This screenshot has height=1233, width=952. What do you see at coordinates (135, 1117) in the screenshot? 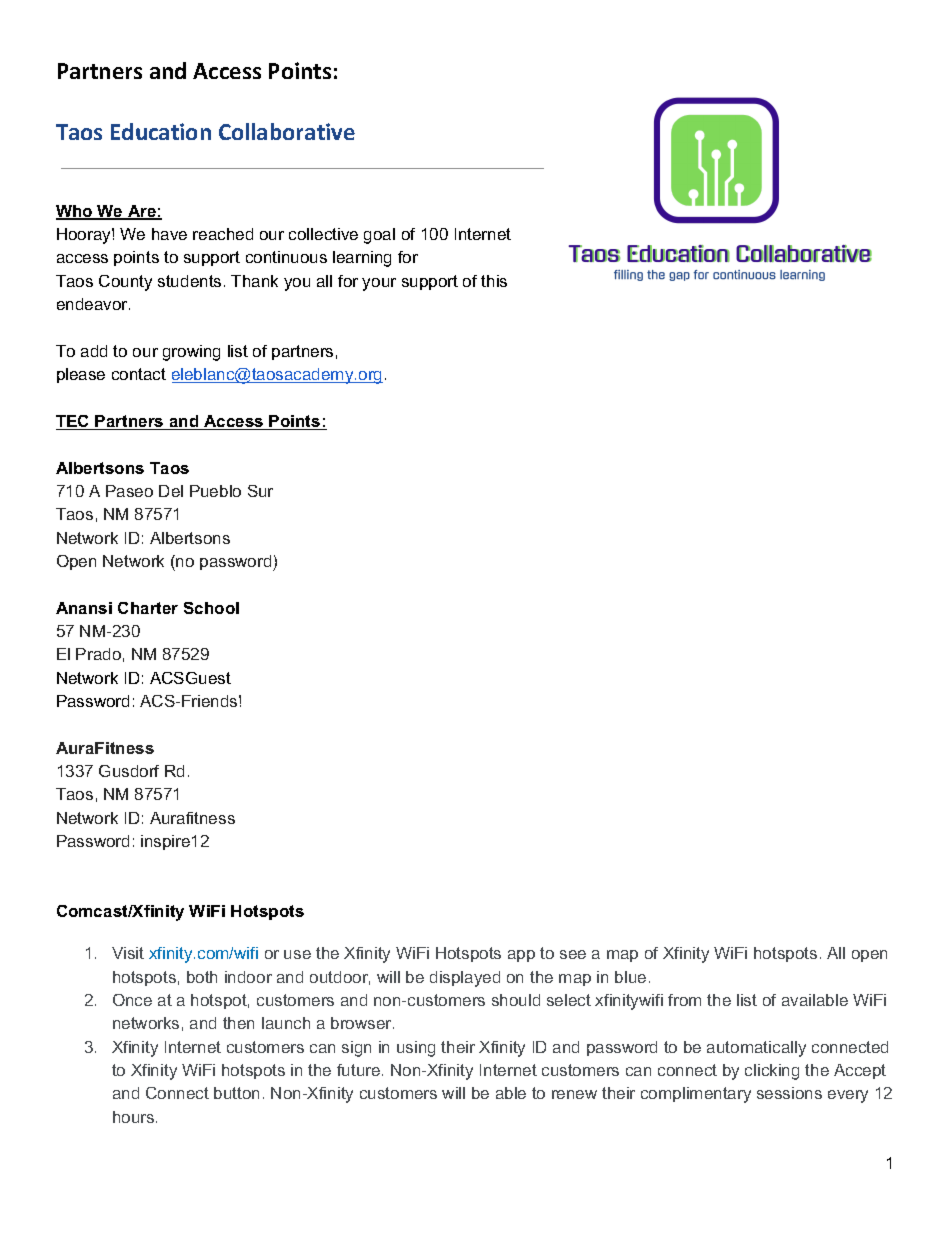
I see `hours` at bounding box center [135, 1117].
